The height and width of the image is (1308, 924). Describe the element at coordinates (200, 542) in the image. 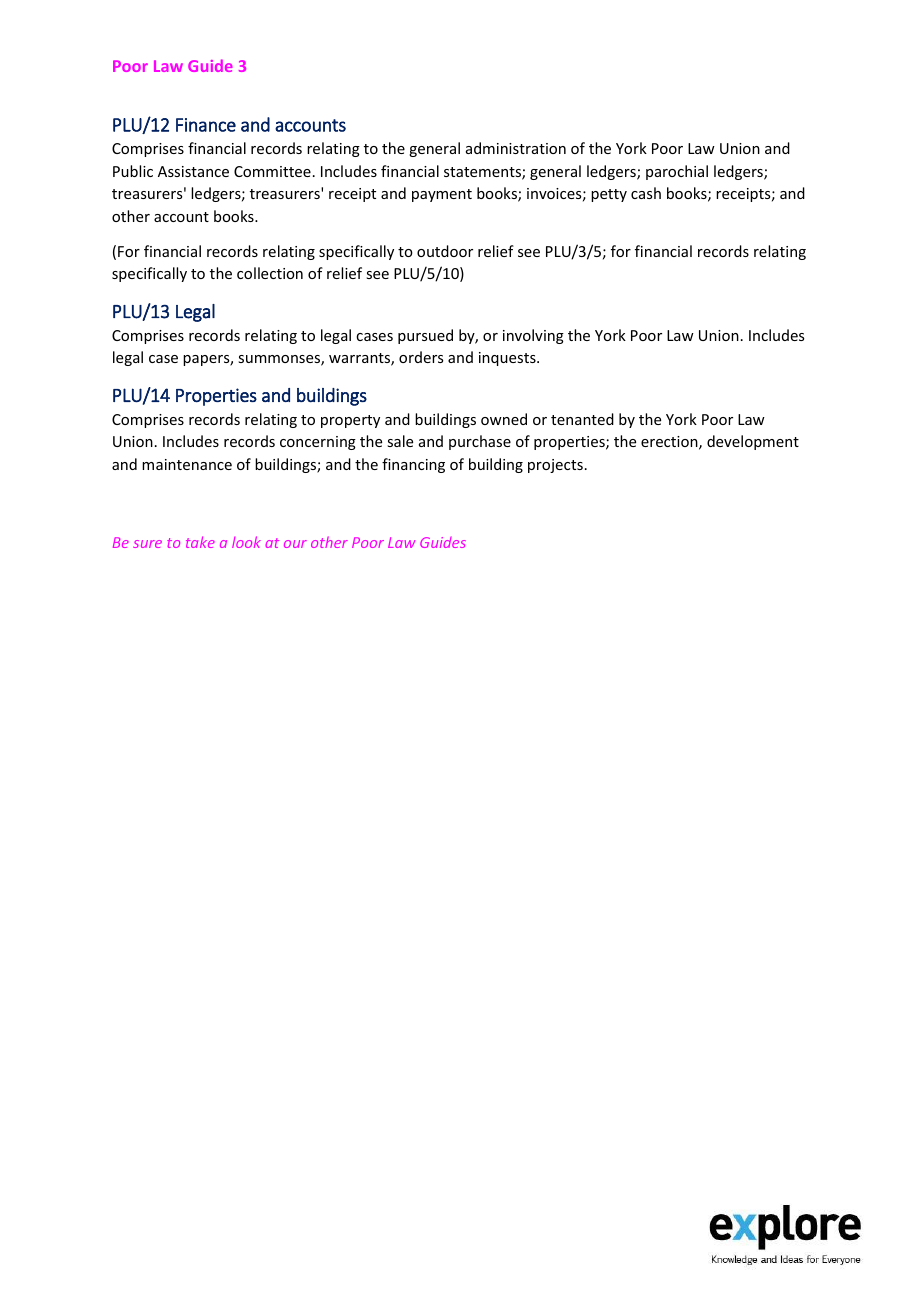

I see `take` at that location.
